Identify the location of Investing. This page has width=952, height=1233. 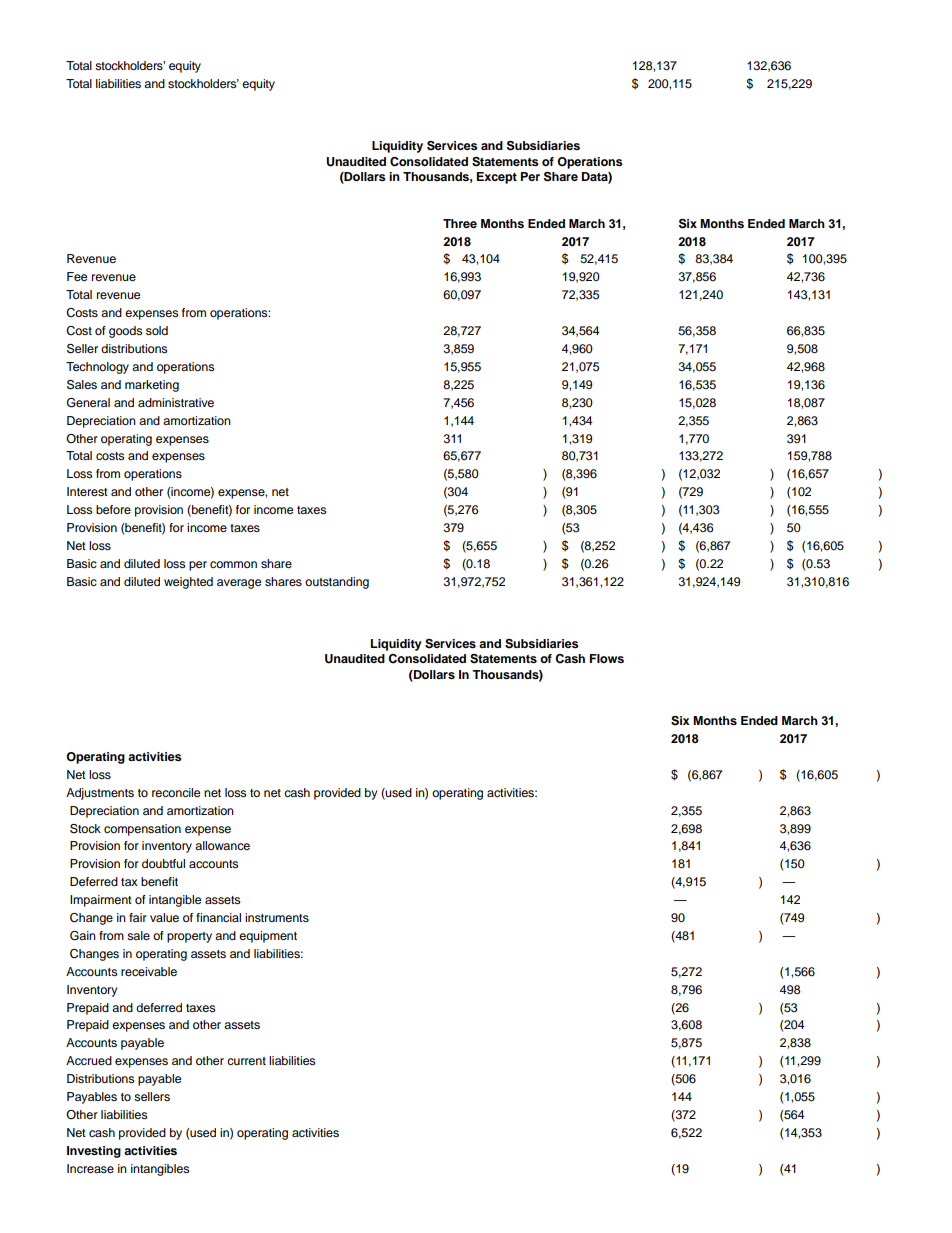
(94, 1152).
